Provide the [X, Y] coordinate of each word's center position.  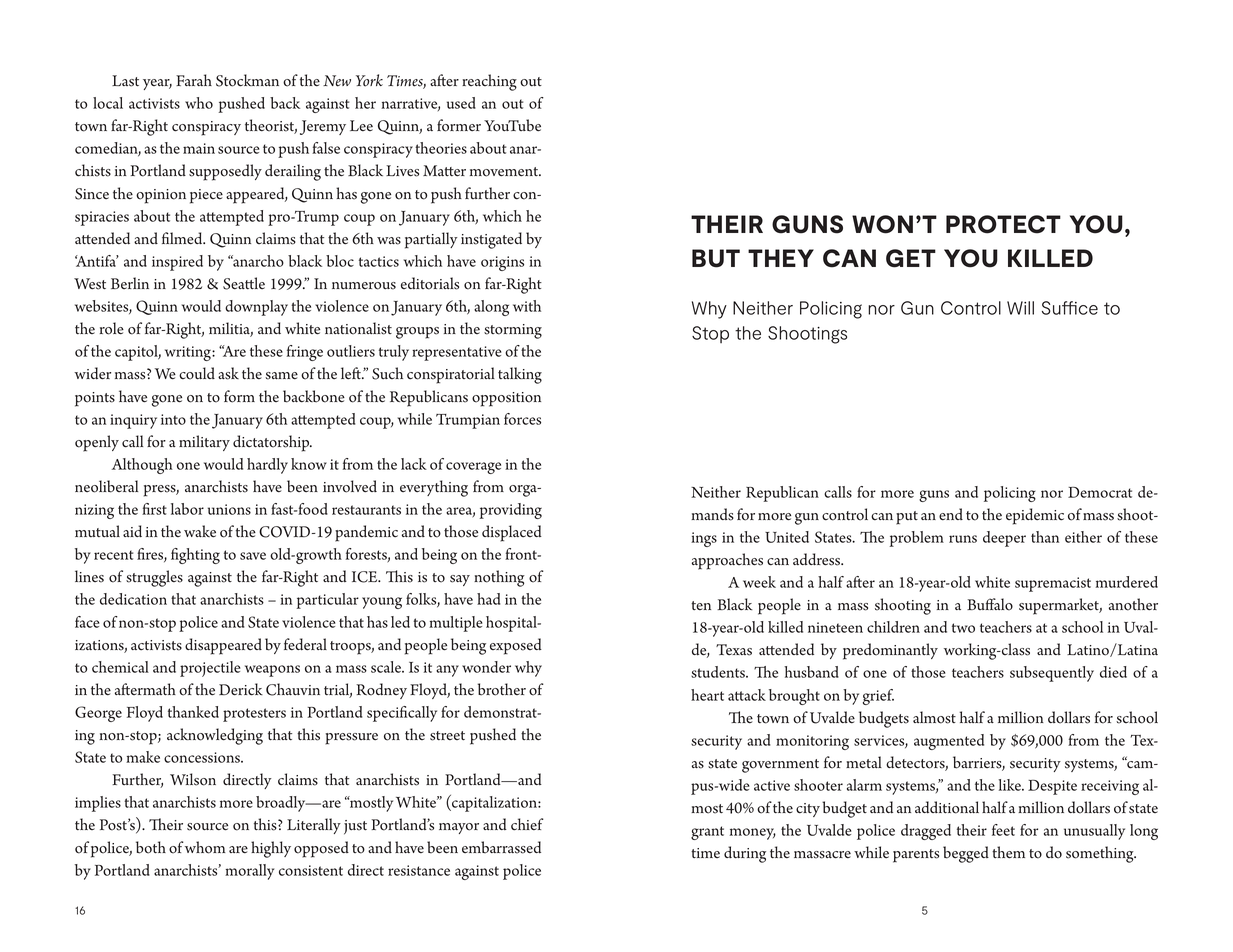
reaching [489, 82]
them [1008, 852]
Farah [194, 80]
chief [527, 824]
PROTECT [1003, 224]
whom [205, 847]
